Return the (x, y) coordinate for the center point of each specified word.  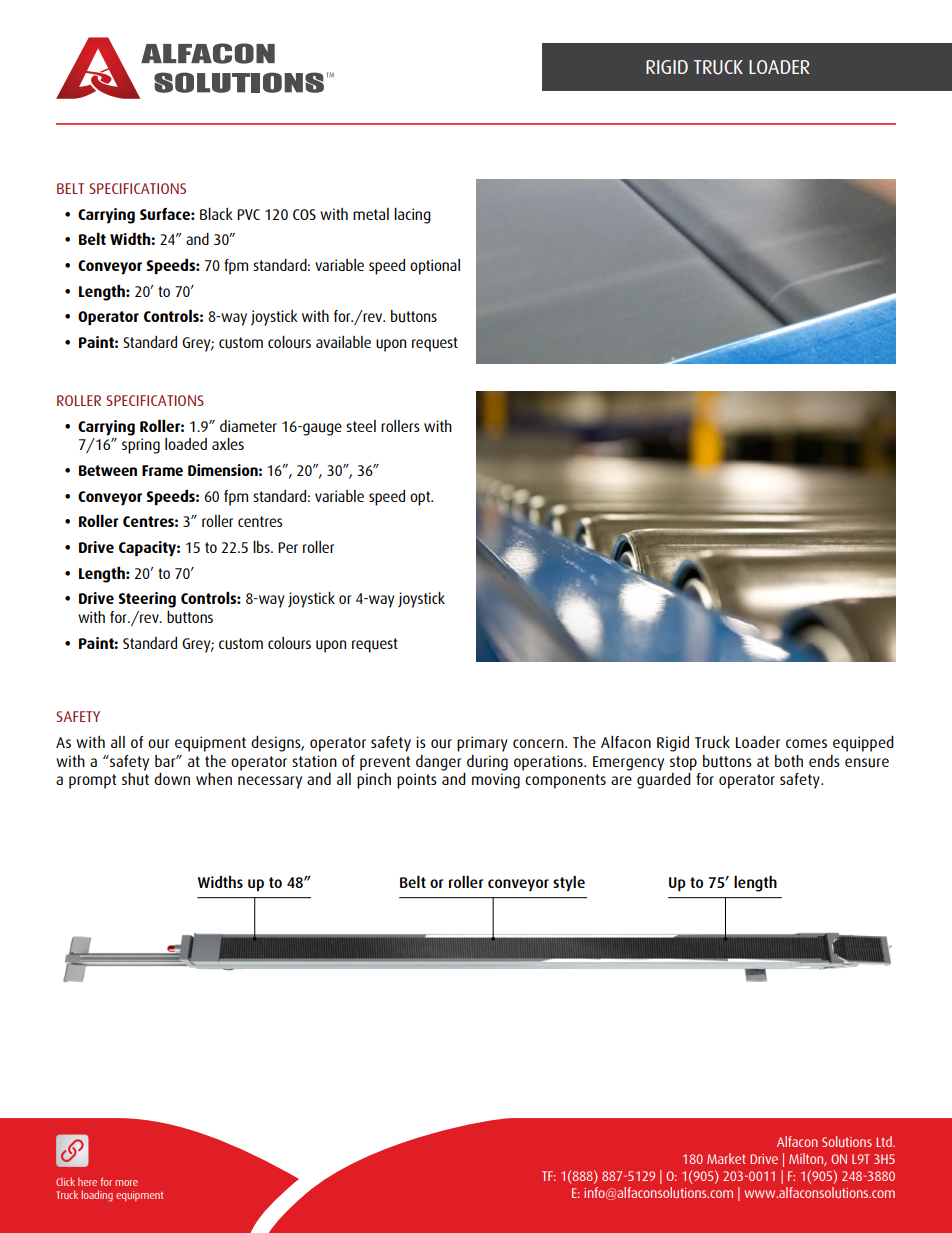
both (789, 761)
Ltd (885, 1141)
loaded (186, 444)
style (569, 883)
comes (806, 743)
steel (361, 426)
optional (435, 267)
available (343, 342)
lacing (412, 216)
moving (496, 781)
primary (482, 744)
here (87, 1181)
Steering (147, 600)
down (172, 779)
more (126, 1183)
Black (216, 214)
